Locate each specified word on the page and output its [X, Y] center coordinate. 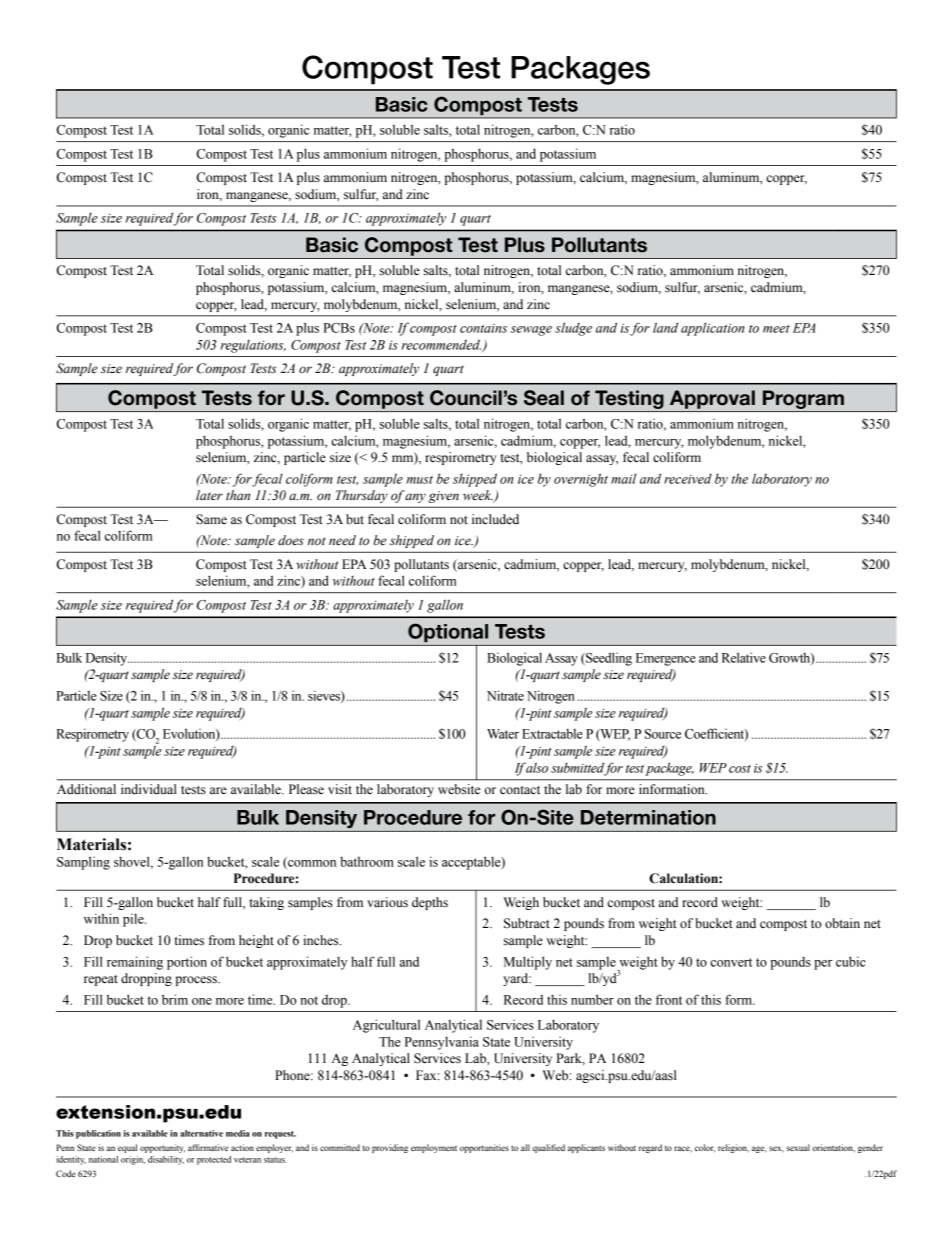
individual [149, 789]
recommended [442, 345]
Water [503, 734]
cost [740, 769]
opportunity [162, 1148]
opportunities [484, 1148]
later [209, 495]
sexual [798, 1147]
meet [776, 329]
